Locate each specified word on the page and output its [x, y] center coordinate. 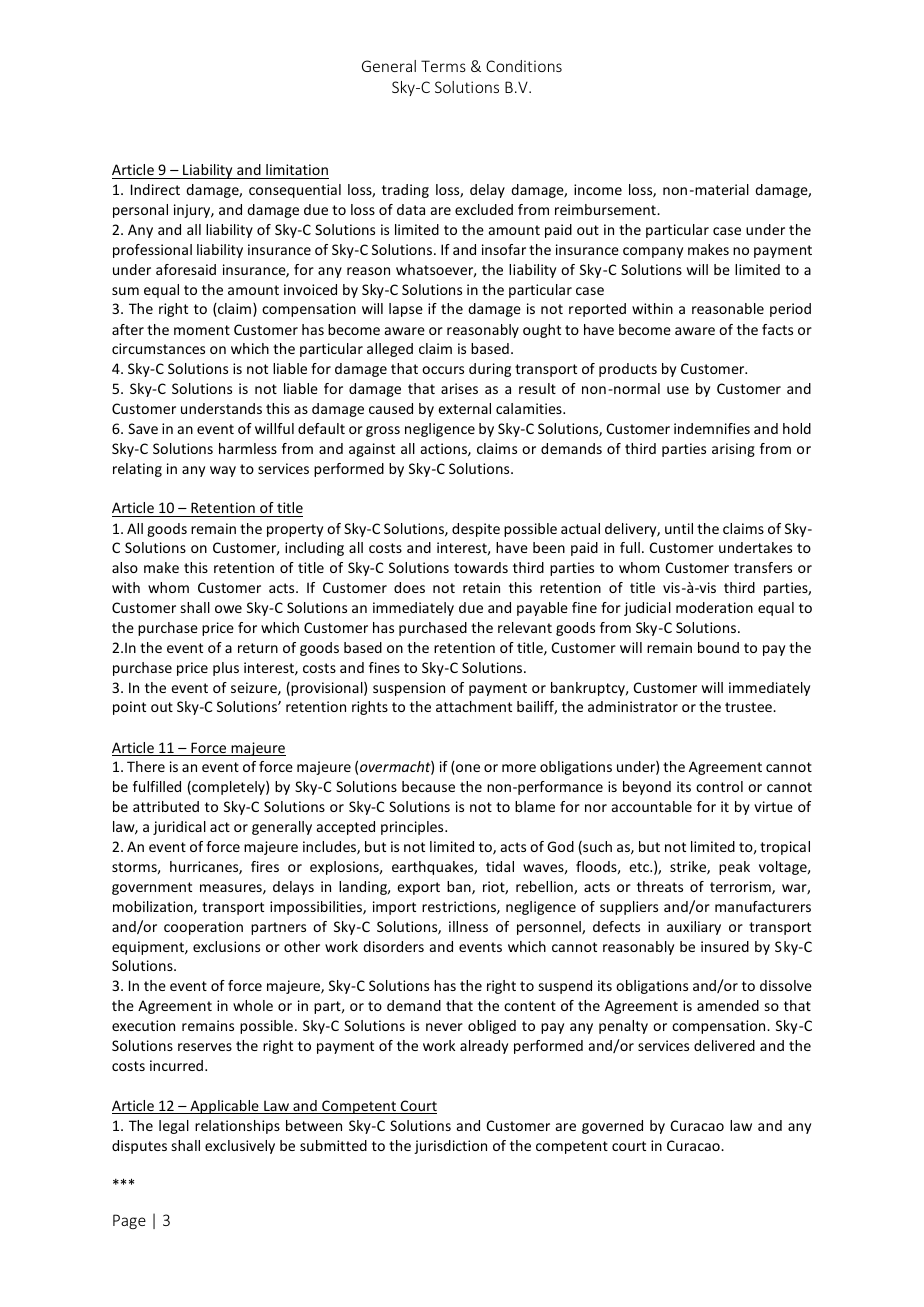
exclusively [240, 1147]
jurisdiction [450, 1147]
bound [718, 647]
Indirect [155, 189]
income [598, 189]
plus [226, 669]
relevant [525, 627]
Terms [443, 66]
